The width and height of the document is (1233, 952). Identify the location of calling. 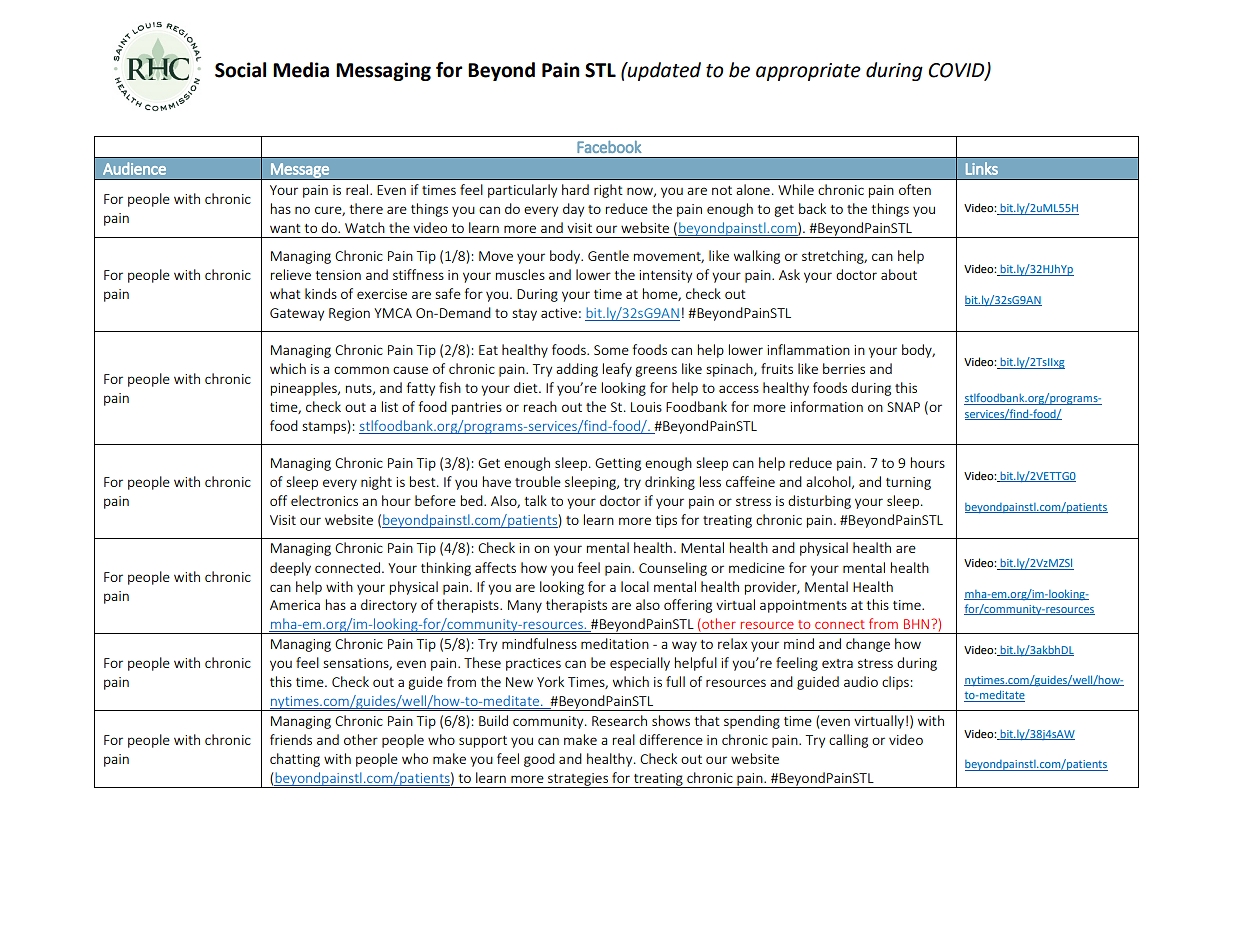
(848, 741).
